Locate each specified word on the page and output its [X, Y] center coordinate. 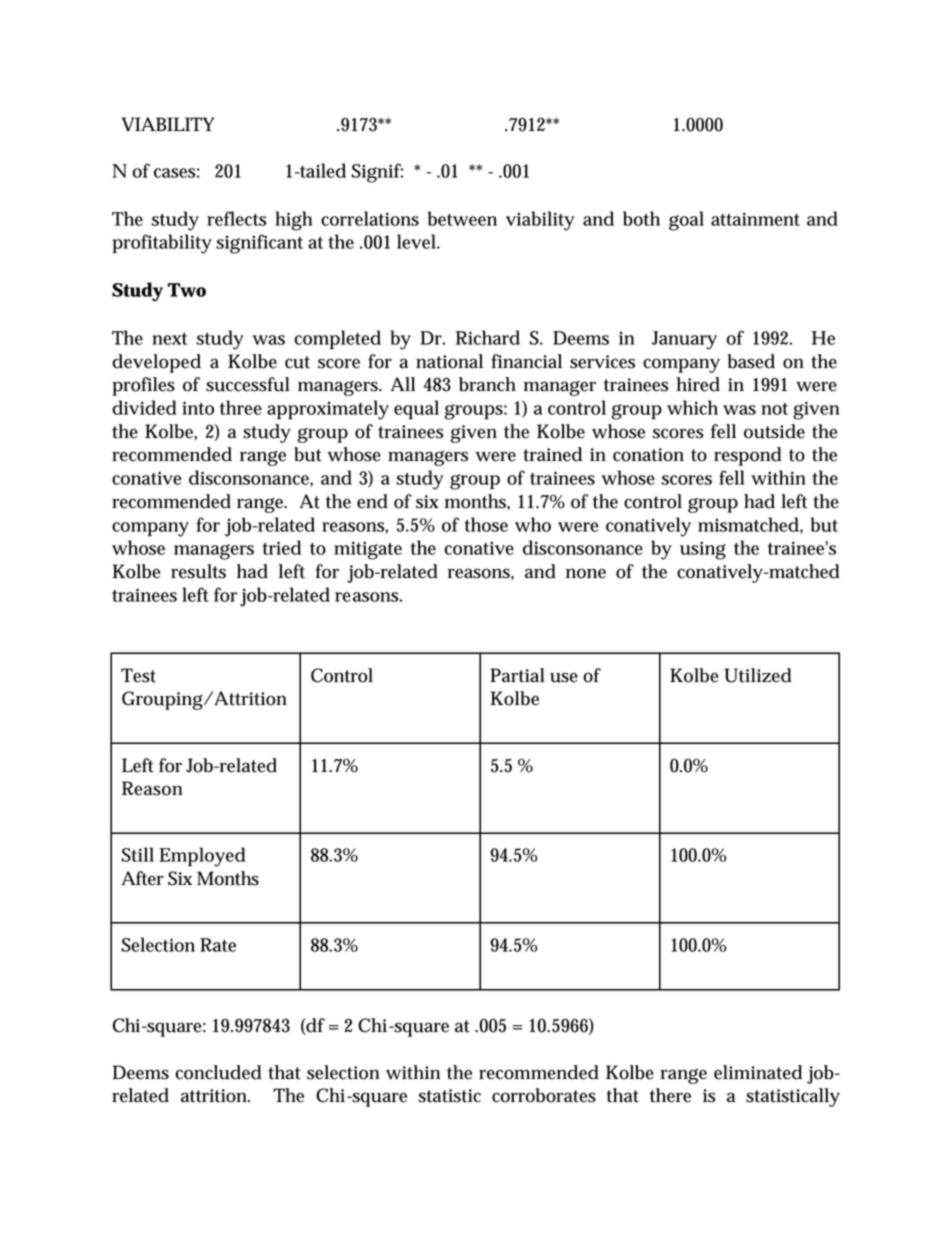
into [198, 408]
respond [748, 456]
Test [138, 675]
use [564, 677]
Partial [517, 675]
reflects [236, 218]
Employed [202, 857]
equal [416, 410]
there [670, 1095]
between [462, 218]
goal [686, 221]
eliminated [758, 1072]
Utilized [758, 675]
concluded [218, 1072]
